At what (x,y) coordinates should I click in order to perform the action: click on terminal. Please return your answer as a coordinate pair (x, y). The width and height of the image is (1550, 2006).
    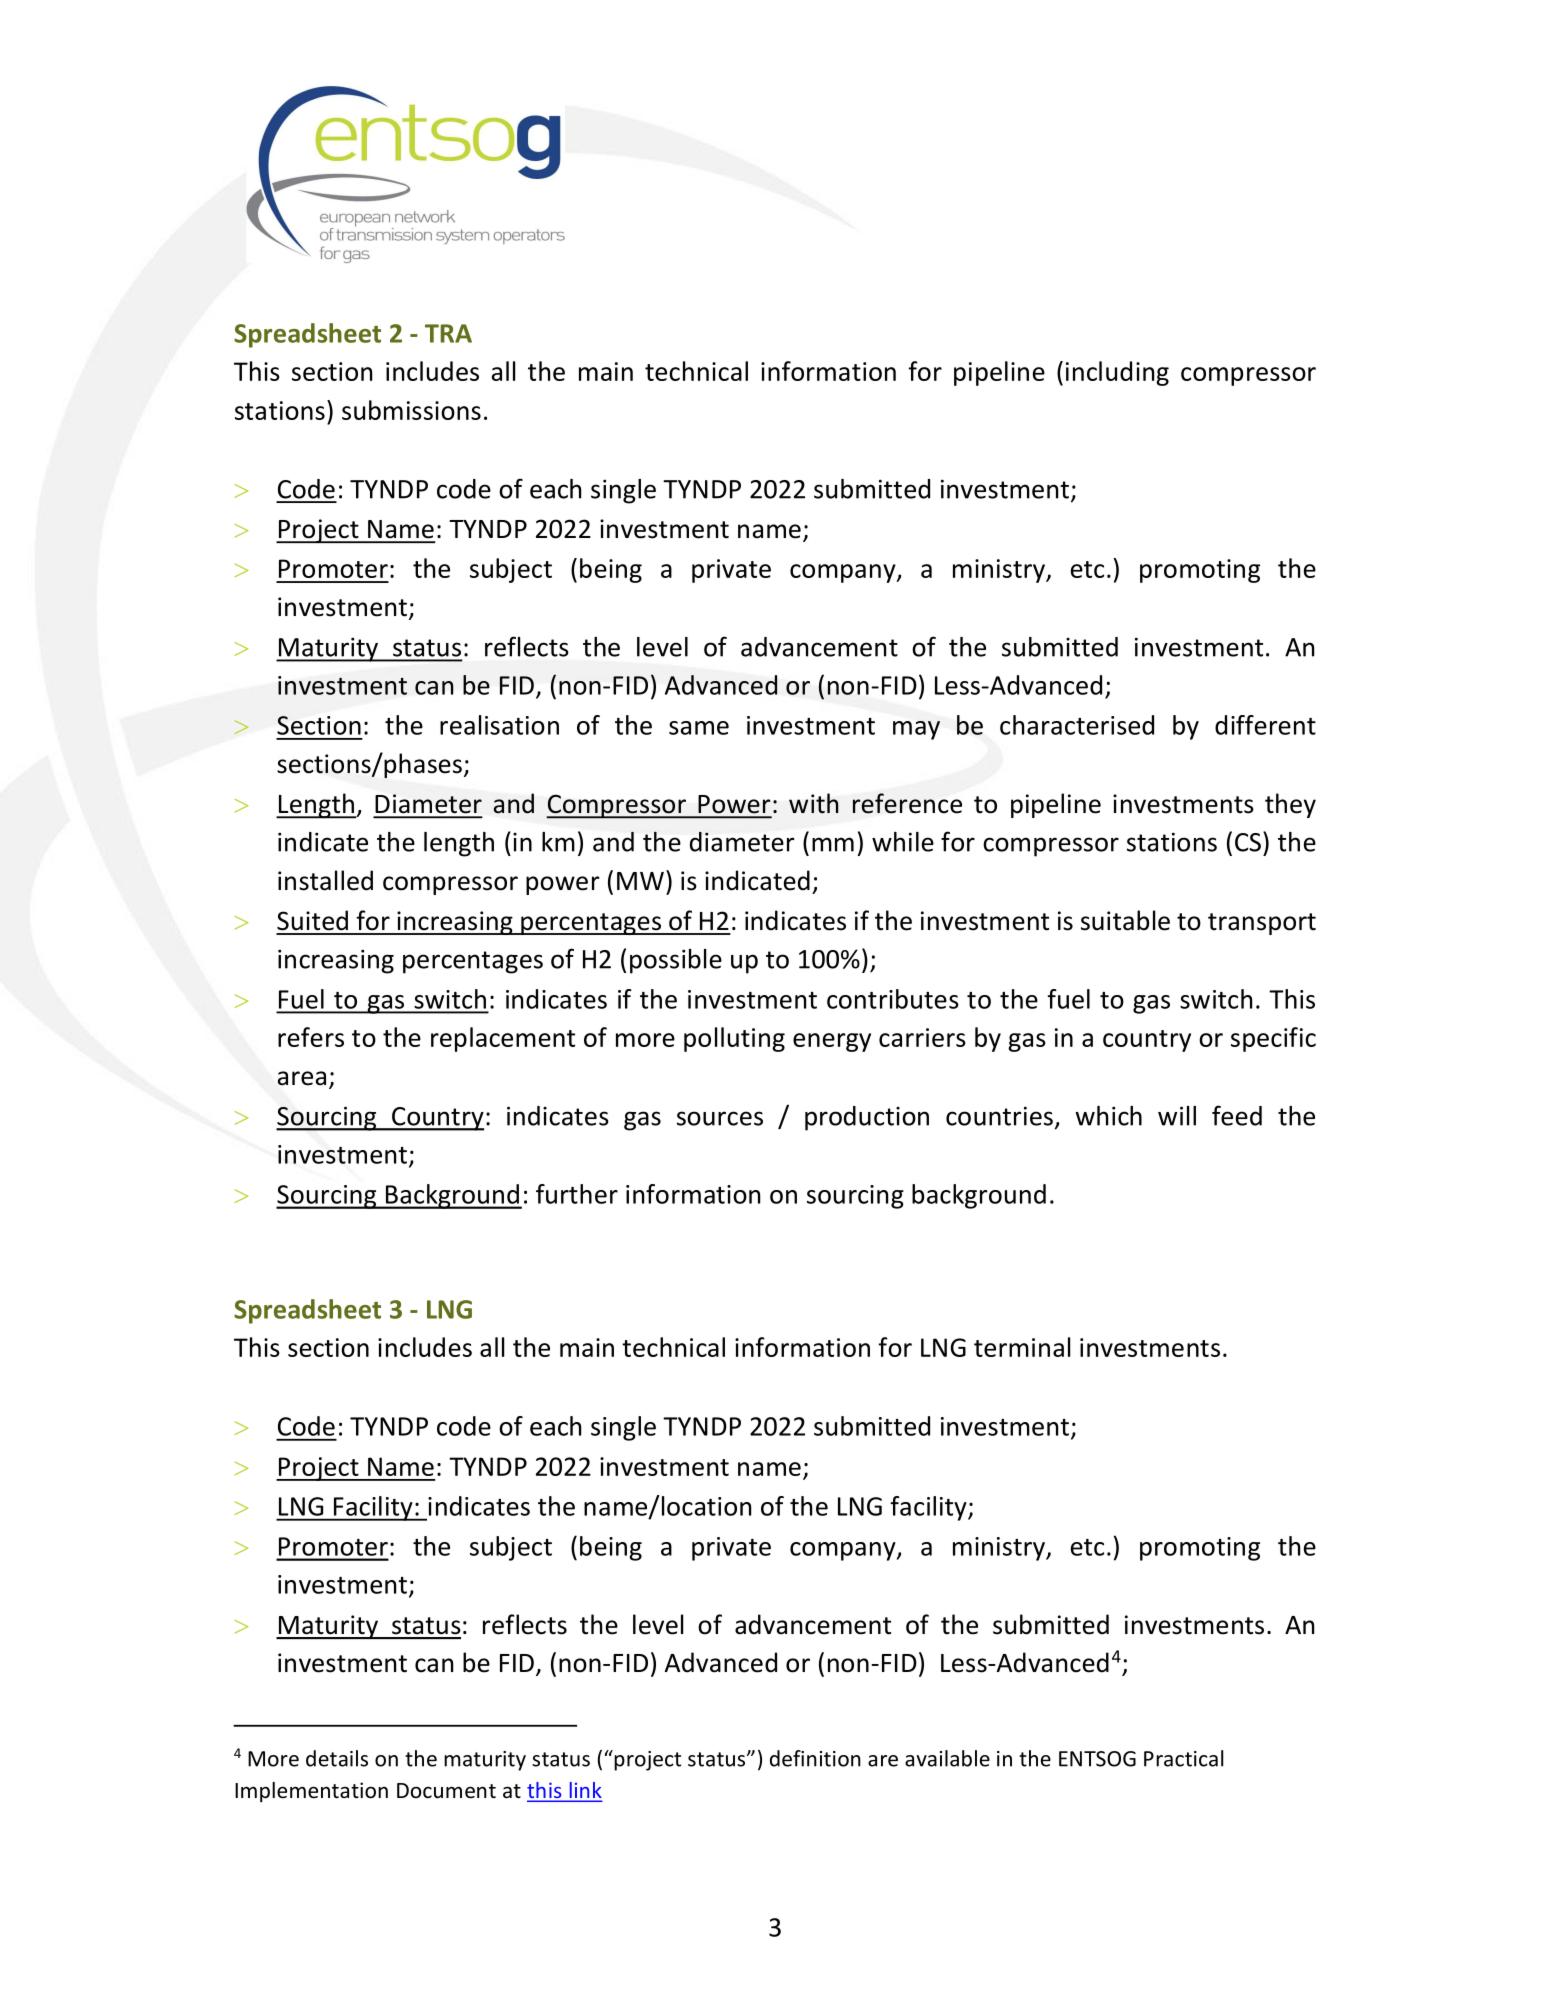
    Looking at the image, I should click on (1022, 1347).
